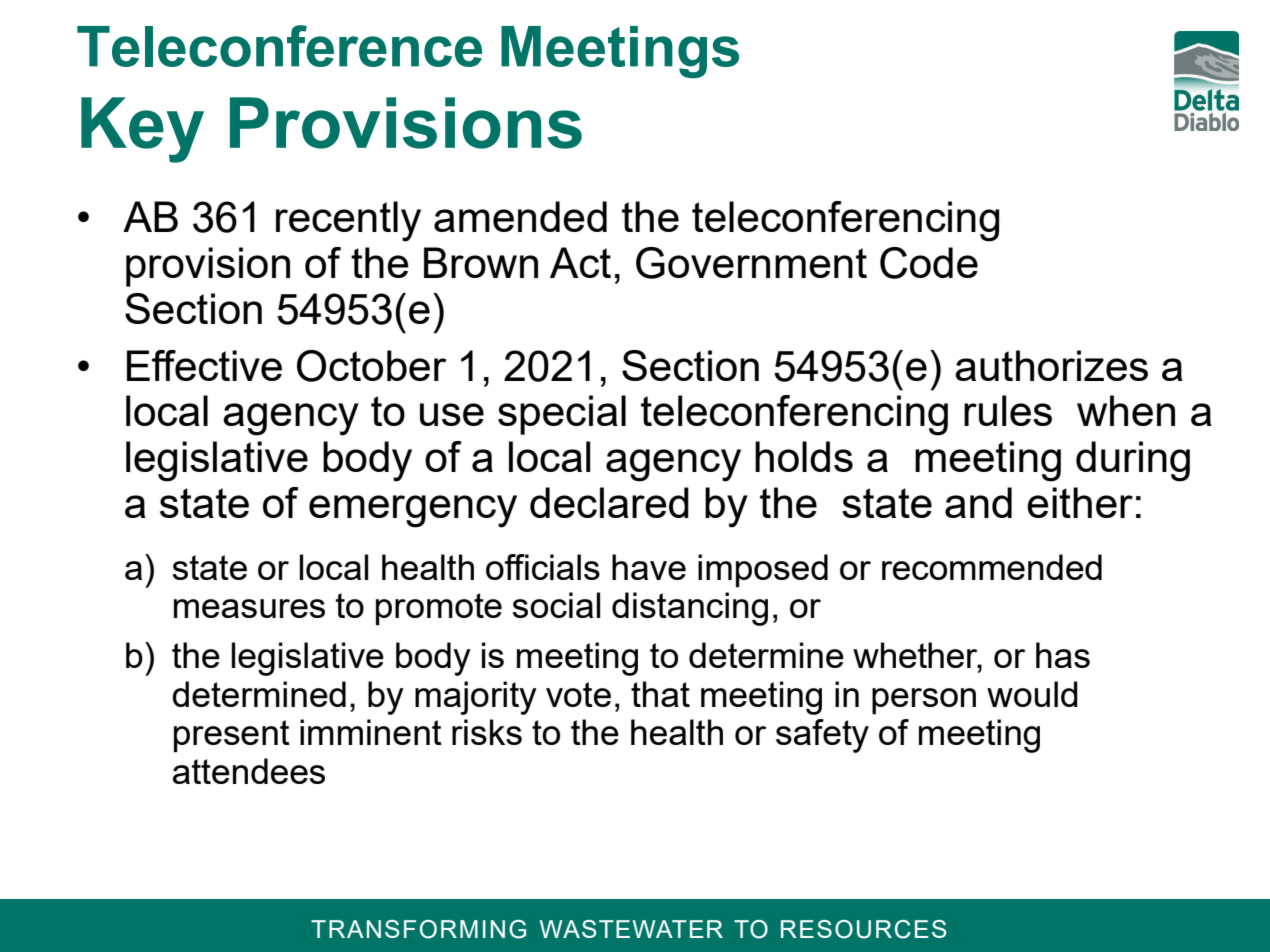 The height and width of the image is (952, 1270). What do you see at coordinates (279, 46) in the image?
I see `Teleconference` at bounding box center [279, 46].
